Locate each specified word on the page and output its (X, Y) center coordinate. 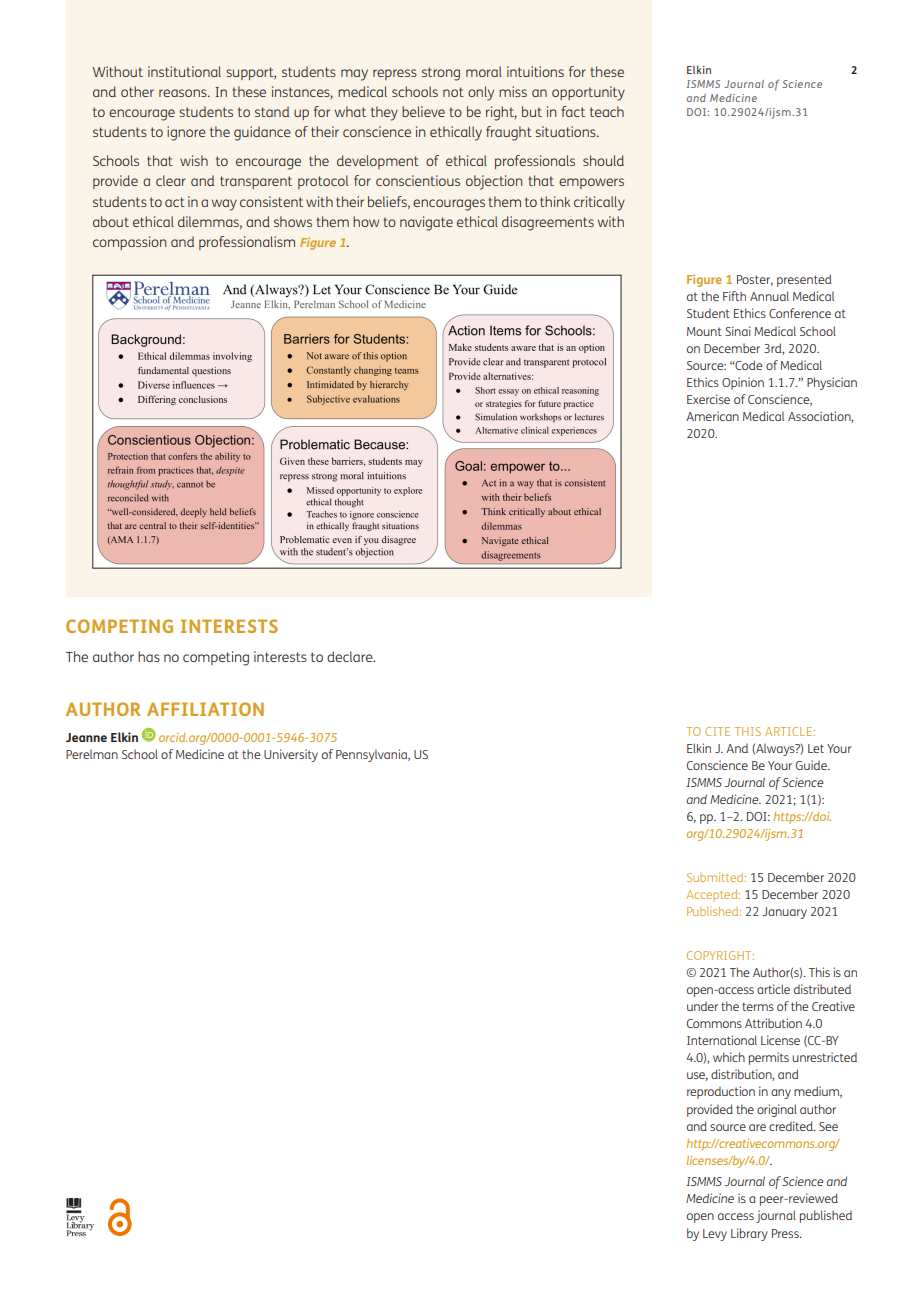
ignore (186, 133)
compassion (129, 243)
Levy (715, 1235)
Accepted (713, 896)
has (149, 656)
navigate (426, 223)
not (453, 92)
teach (607, 111)
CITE (717, 731)
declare (351, 656)
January (784, 913)
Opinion (743, 383)
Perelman (92, 754)
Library (749, 1234)
